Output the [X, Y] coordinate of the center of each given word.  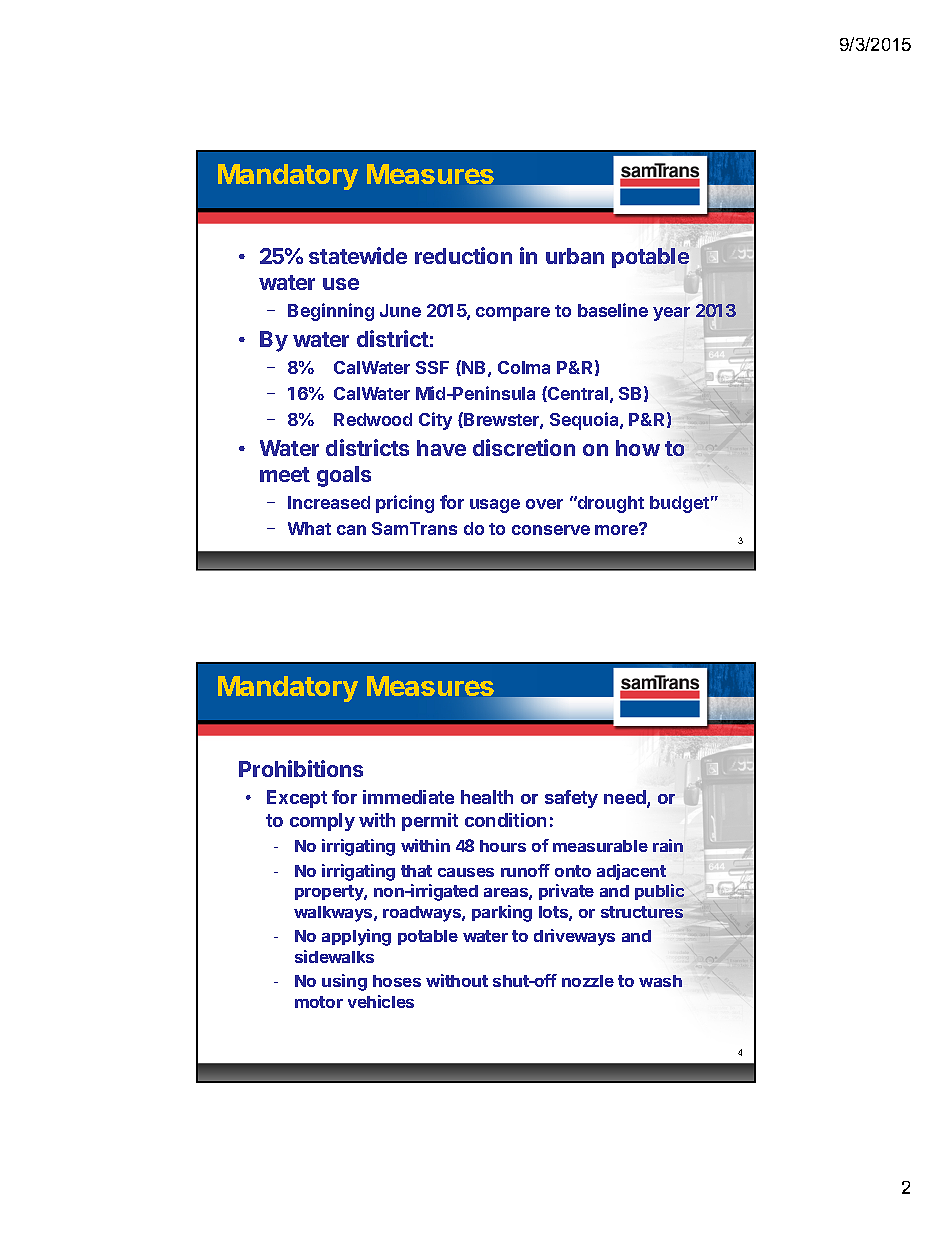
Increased [329, 502]
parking [502, 913]
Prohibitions [301, 768]
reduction [463, 255]
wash [660, 981]
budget [679, 504]
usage [495, 506]
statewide [358, 255]
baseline [613, 310]
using [344, 982]
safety [571, 799]
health [487, 797]
